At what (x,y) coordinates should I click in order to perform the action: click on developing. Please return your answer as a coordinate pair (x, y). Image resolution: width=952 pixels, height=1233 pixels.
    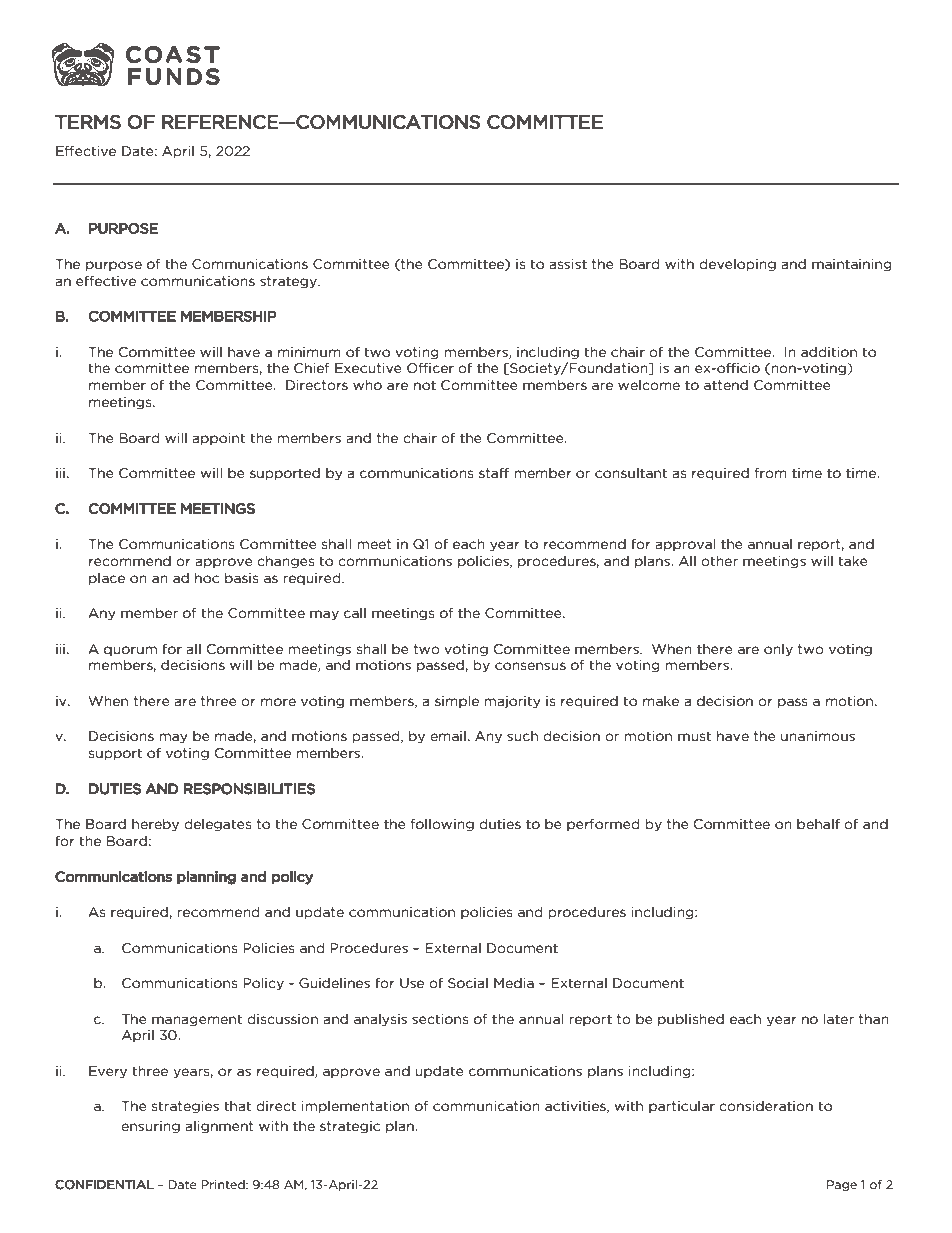
    Looking at the image, I should click on (737, 265).
